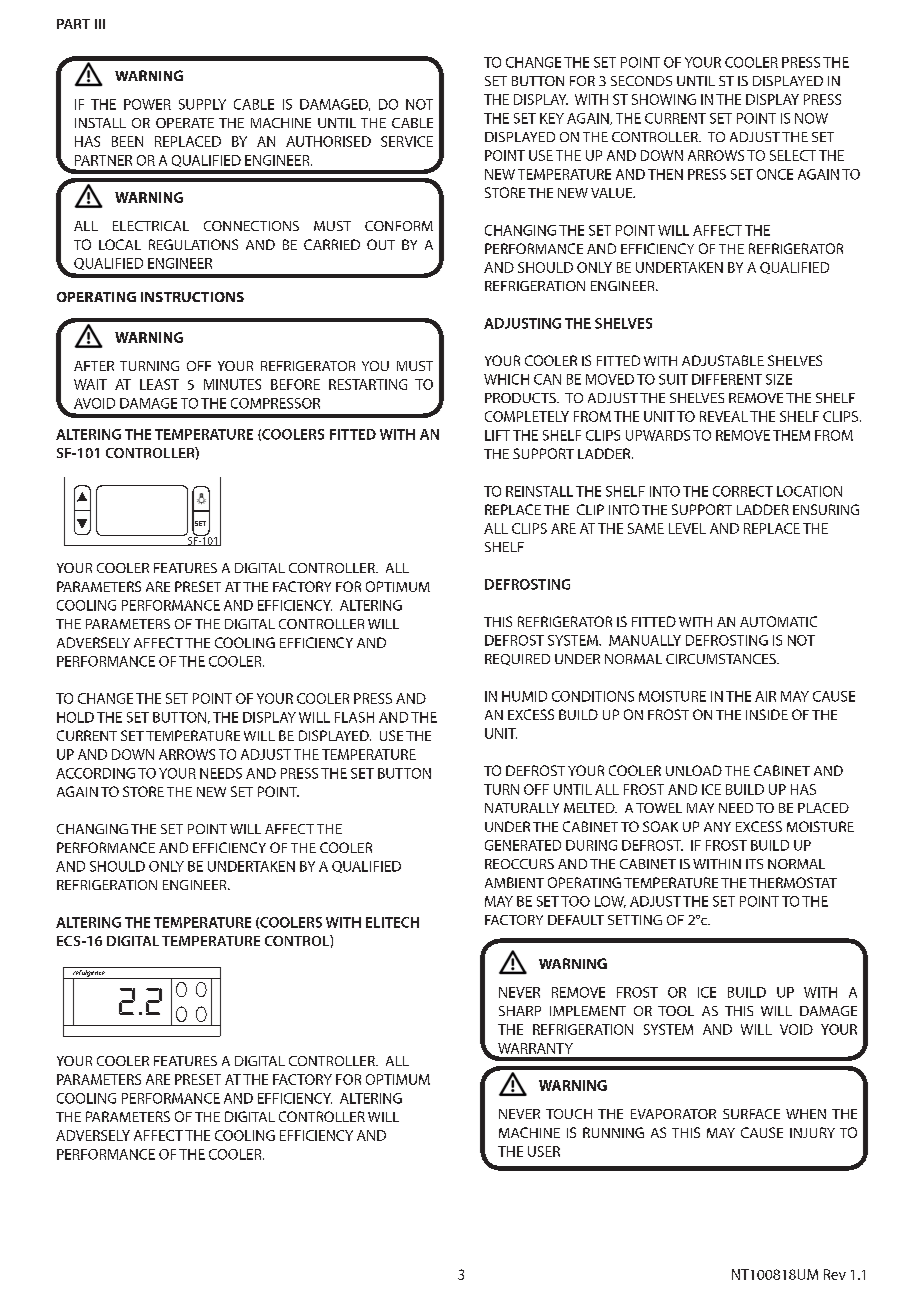 The height and width of the page is (1308, 924). Describe the element at coordinates (727, 379) in the page. I see `DIFFERENT` at that location.
